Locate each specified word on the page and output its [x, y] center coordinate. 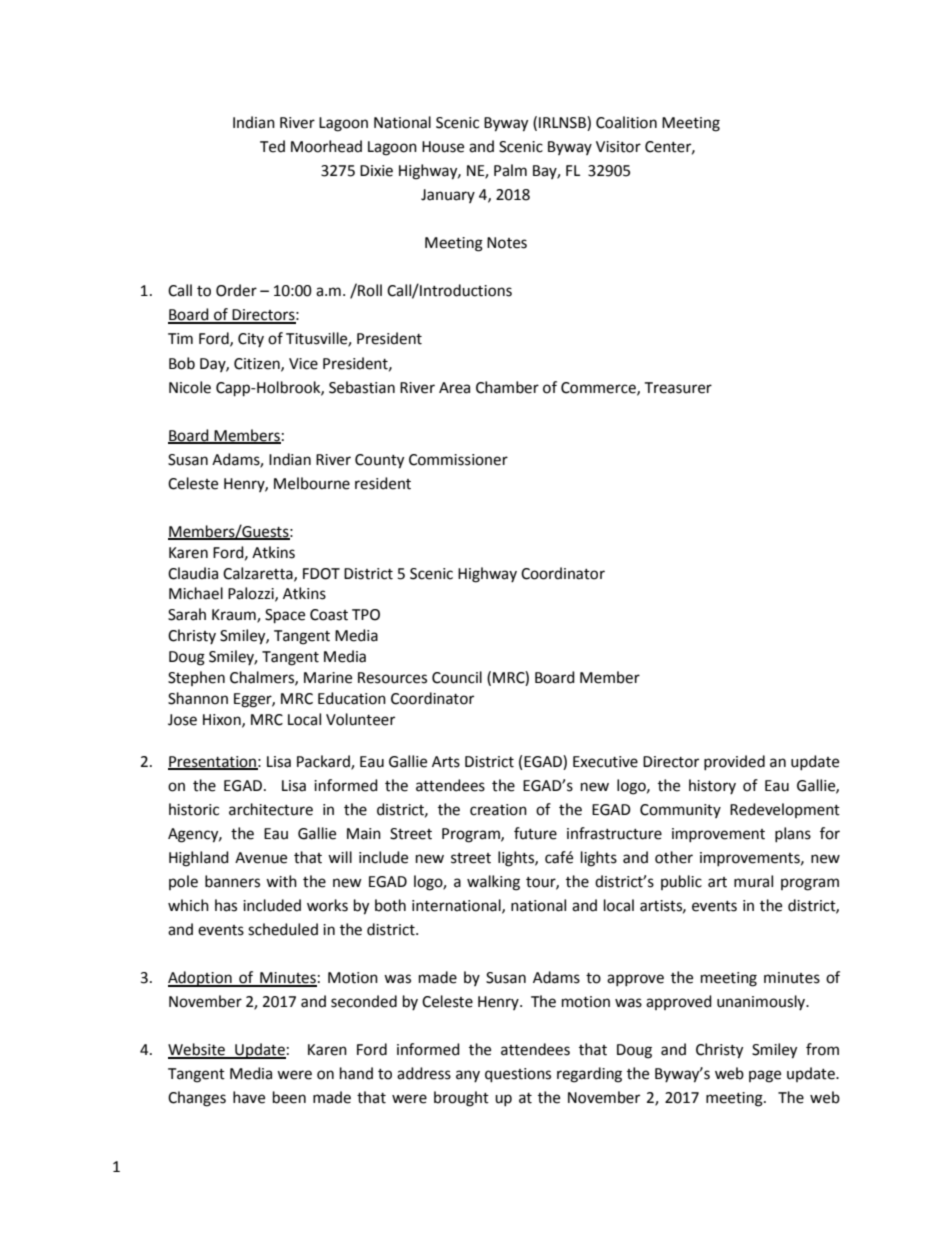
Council [457, 677]
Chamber [507, 387]
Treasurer [678, 388]
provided [734, 762]
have [249, 1097]
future [535, 833]
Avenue [261, 858]
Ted [272, 146]
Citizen [258, 364]
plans [793, 834]
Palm [510, 170]
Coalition [626, 122]
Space [285, 616]
